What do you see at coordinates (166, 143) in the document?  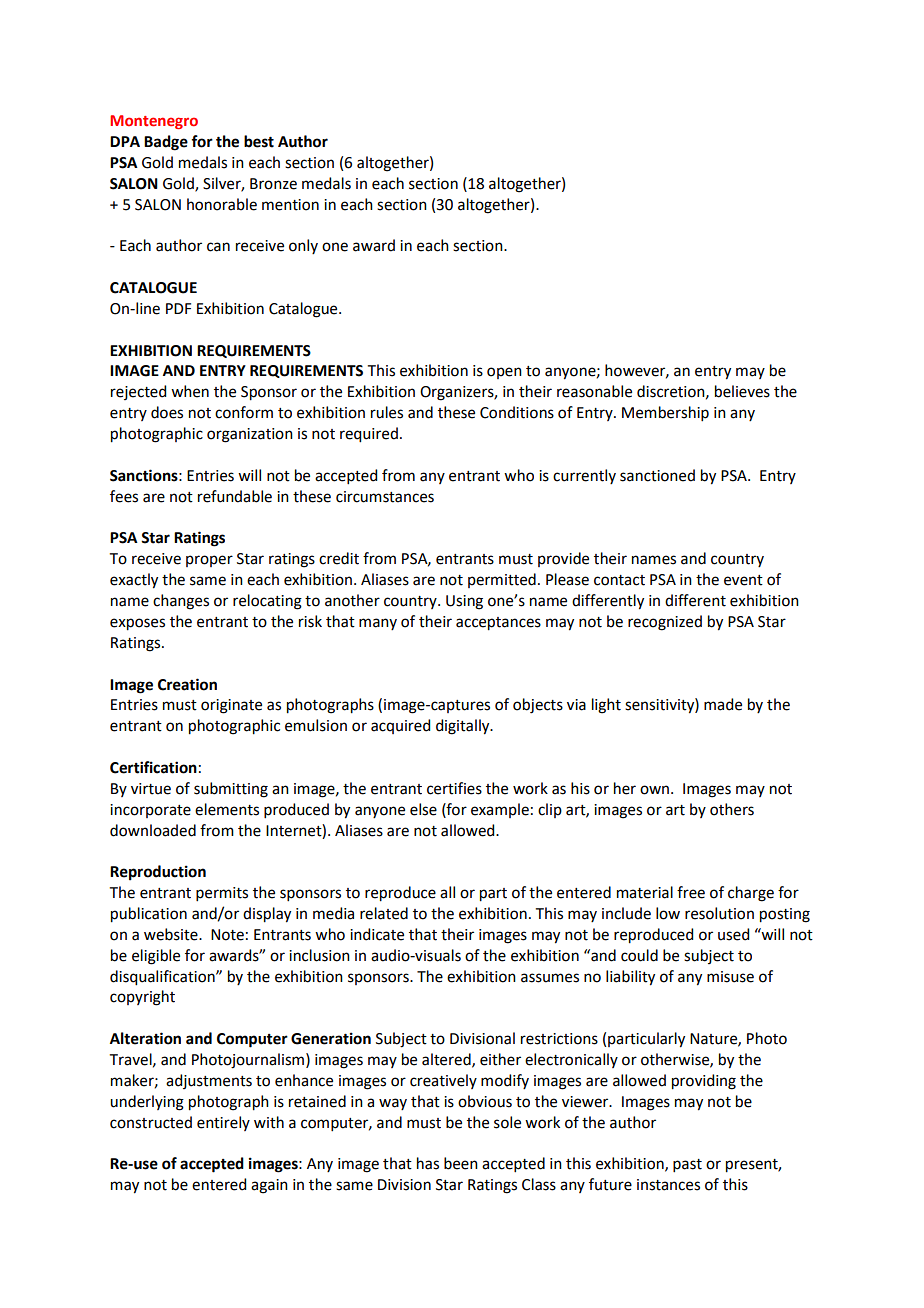 I see `Badge` at bounding box center [166, 143].
